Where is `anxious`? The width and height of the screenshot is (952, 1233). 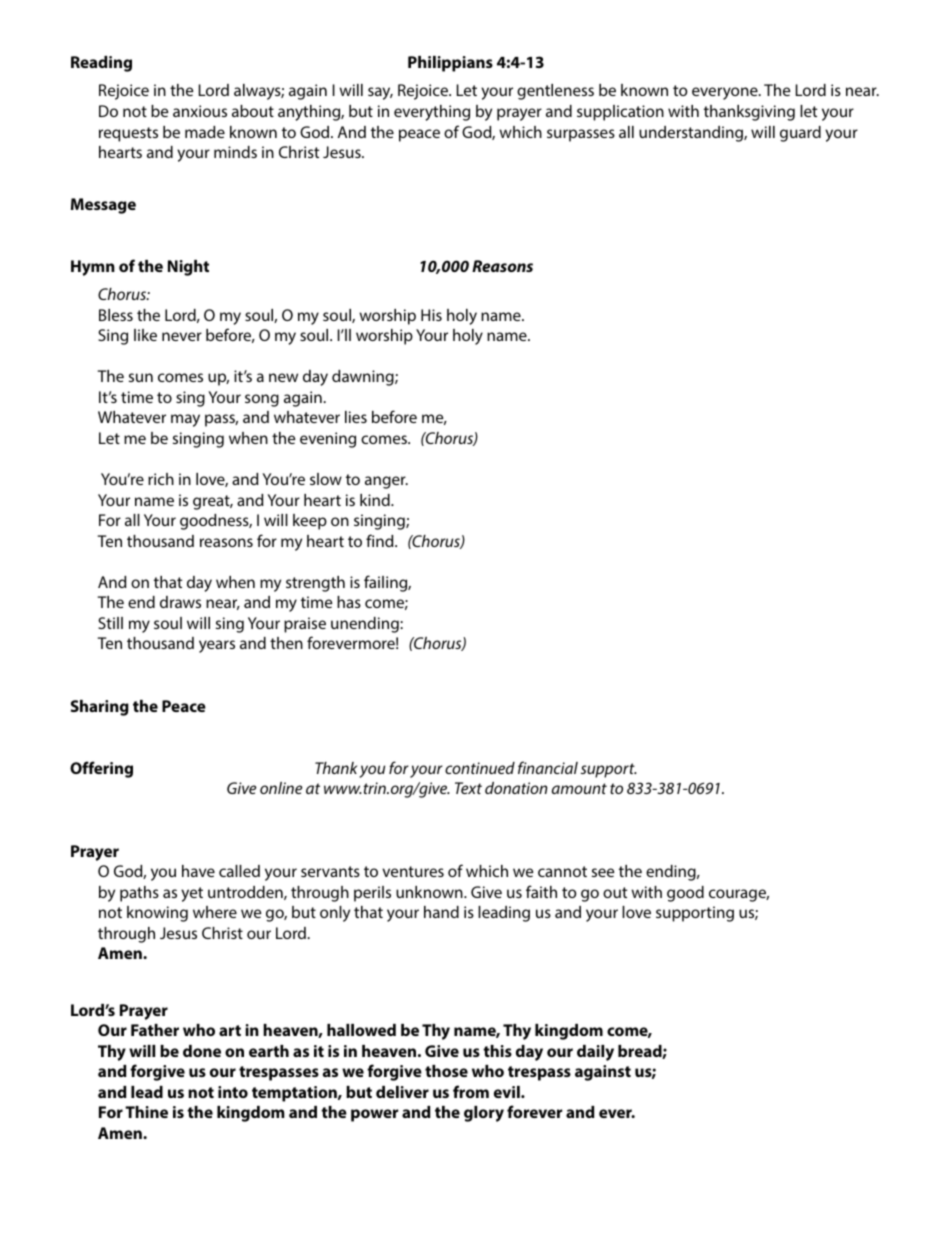
anxious is located at coordinates (200, 111).
